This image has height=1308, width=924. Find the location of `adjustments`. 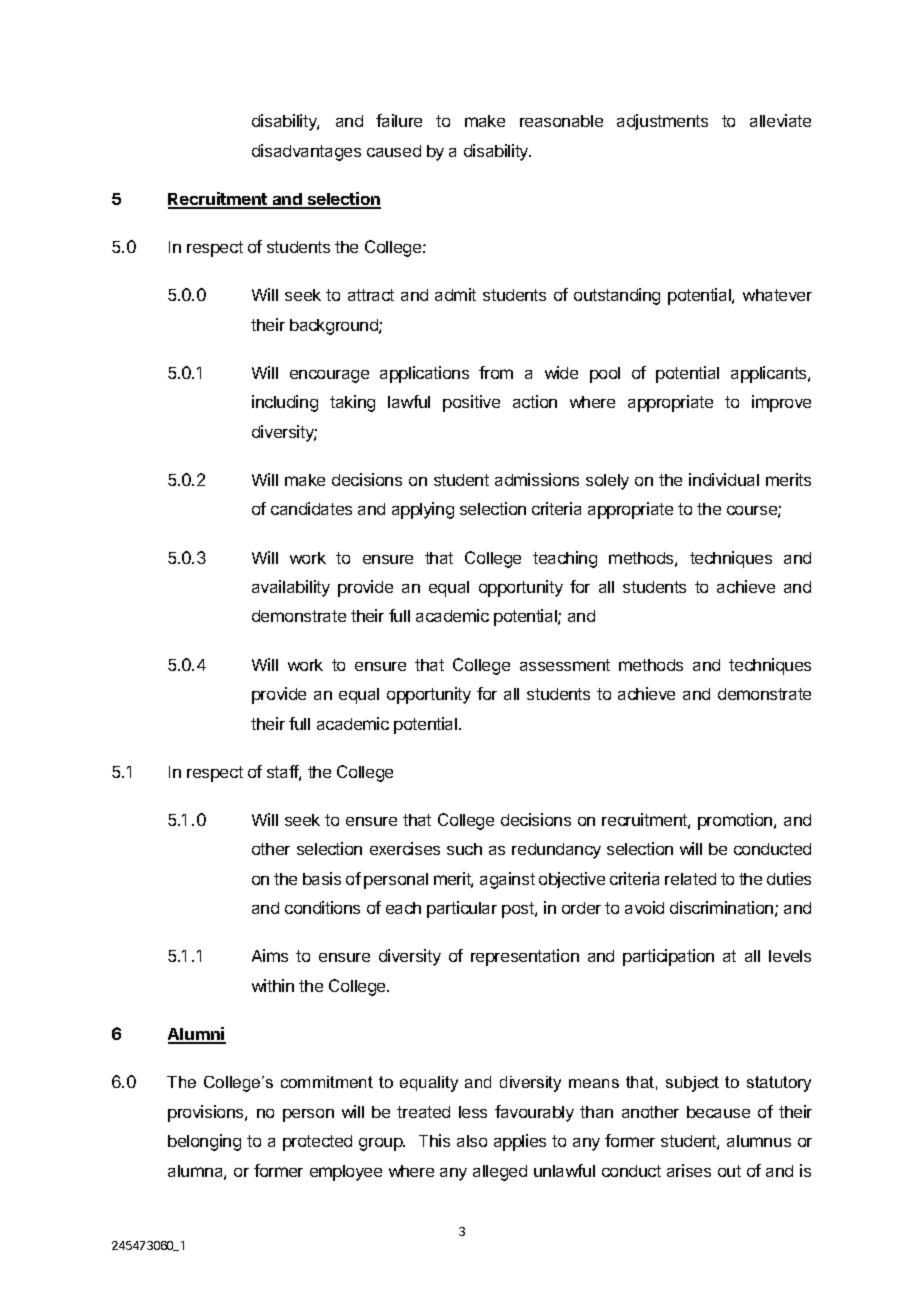

adjustments is located at coordinates (662, 122).
